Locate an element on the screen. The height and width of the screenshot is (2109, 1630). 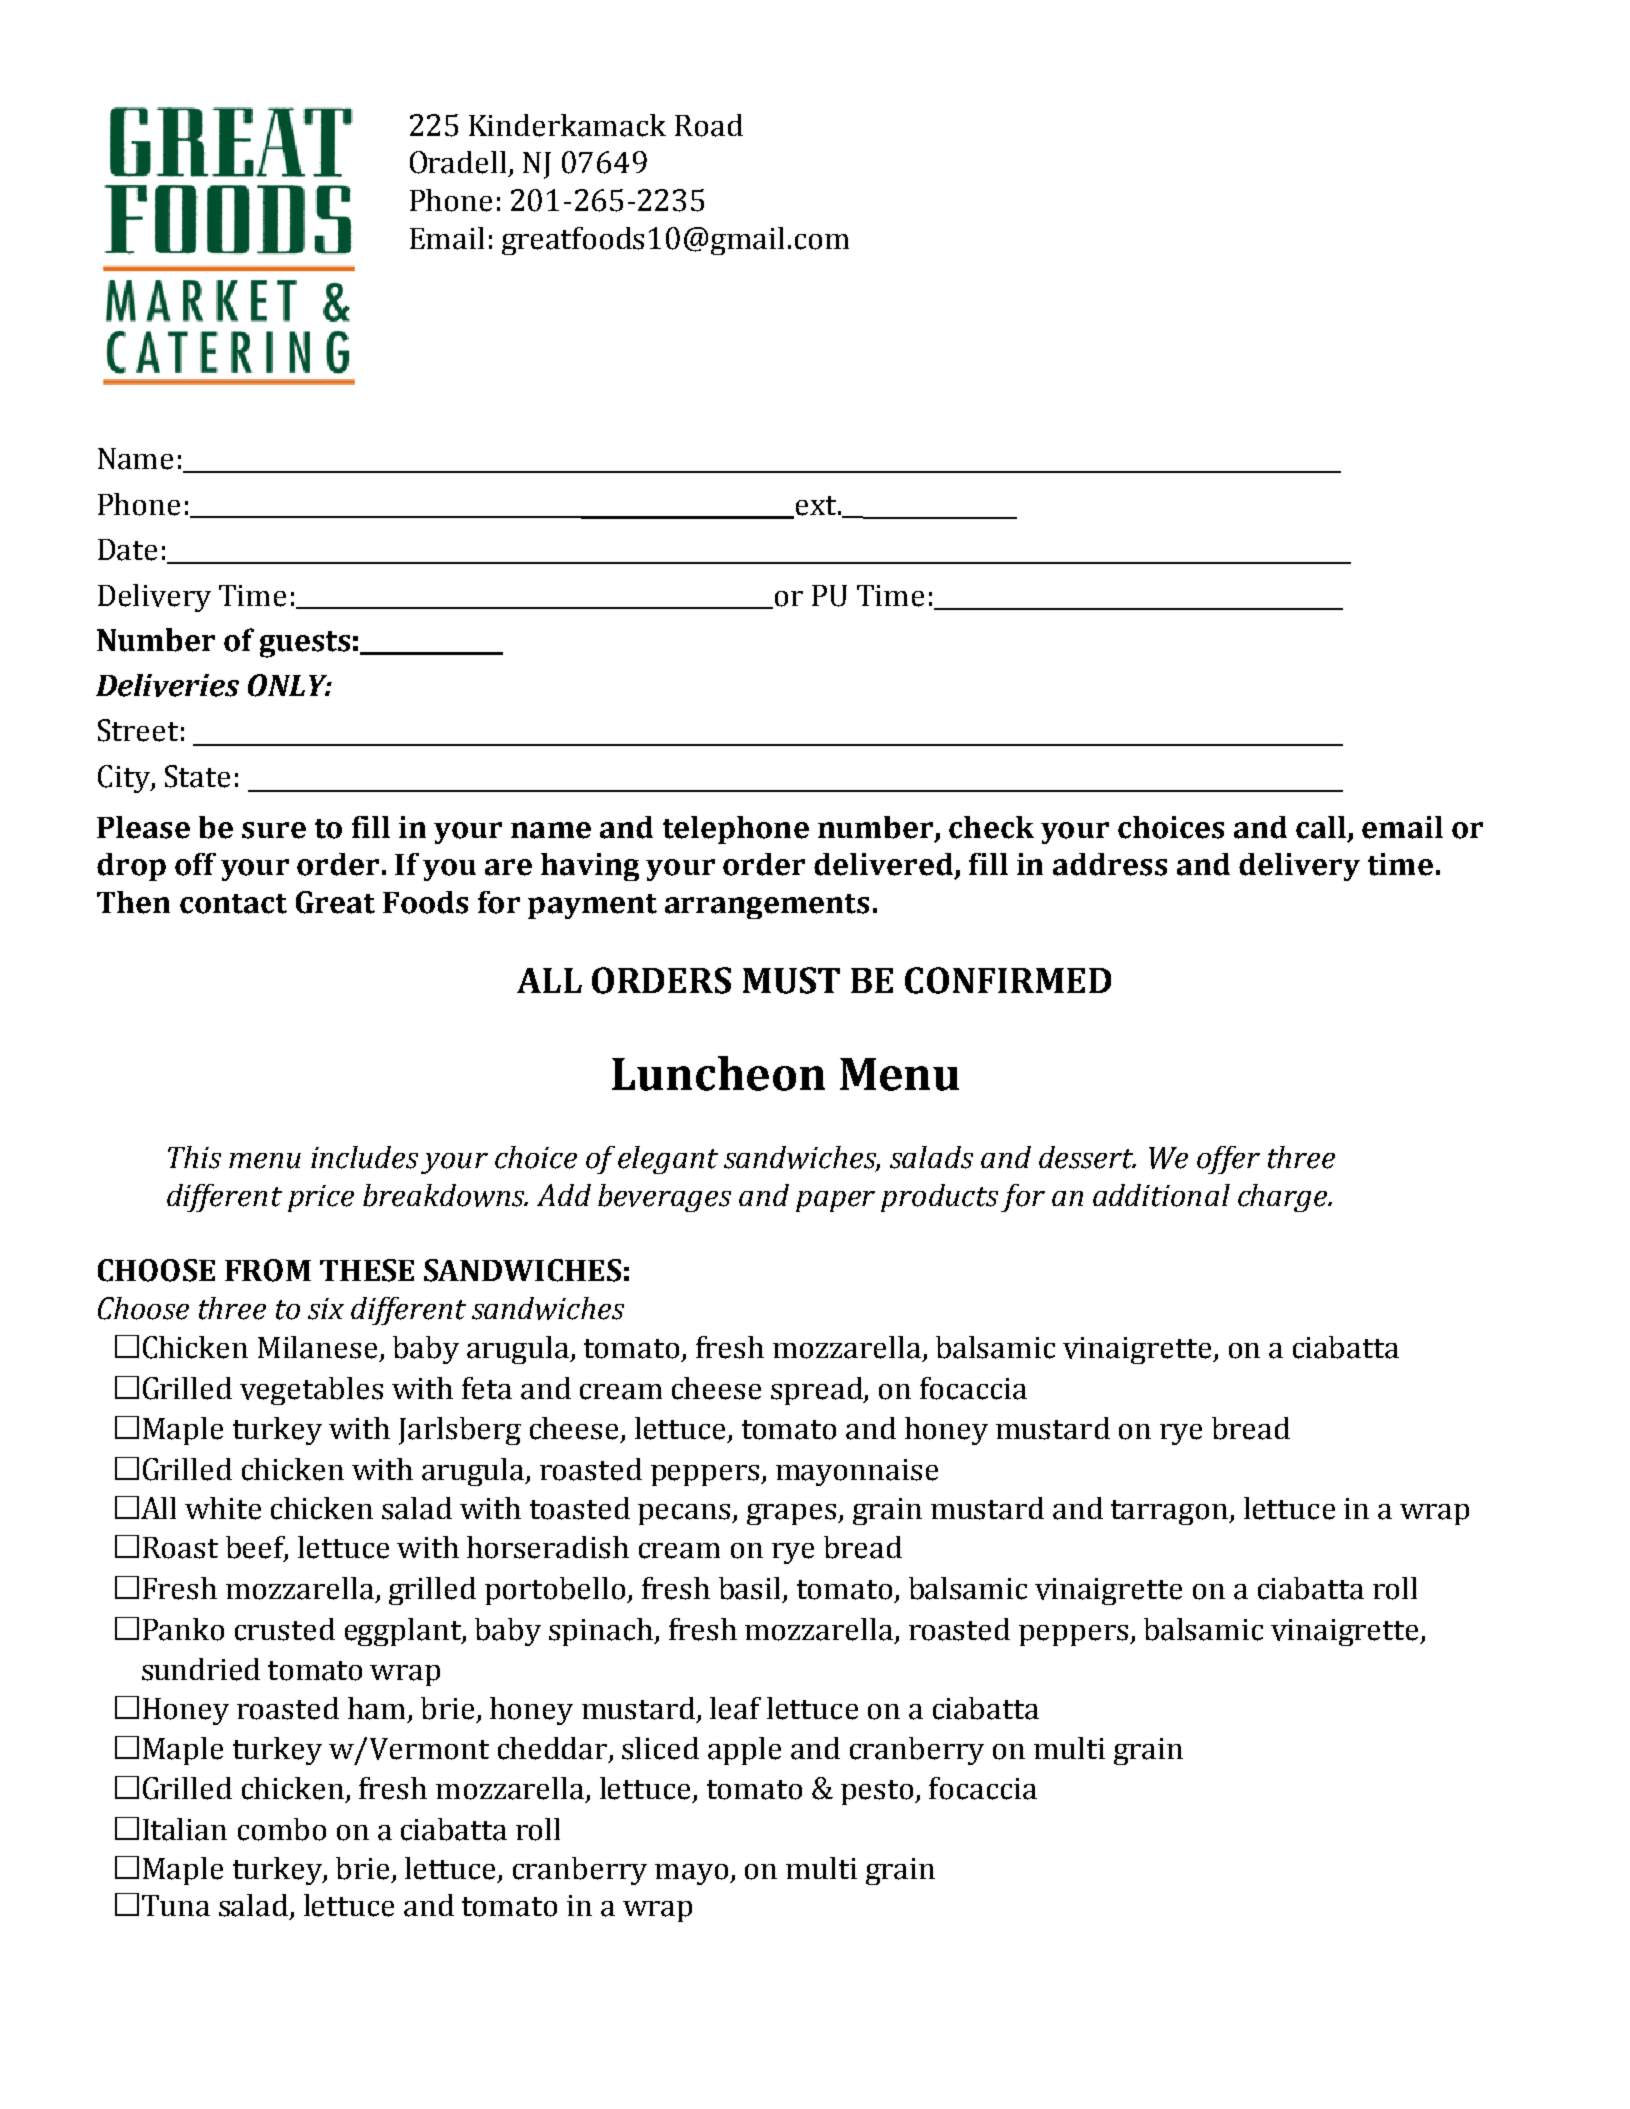
arrangements is located at coordinates (767, 906).
